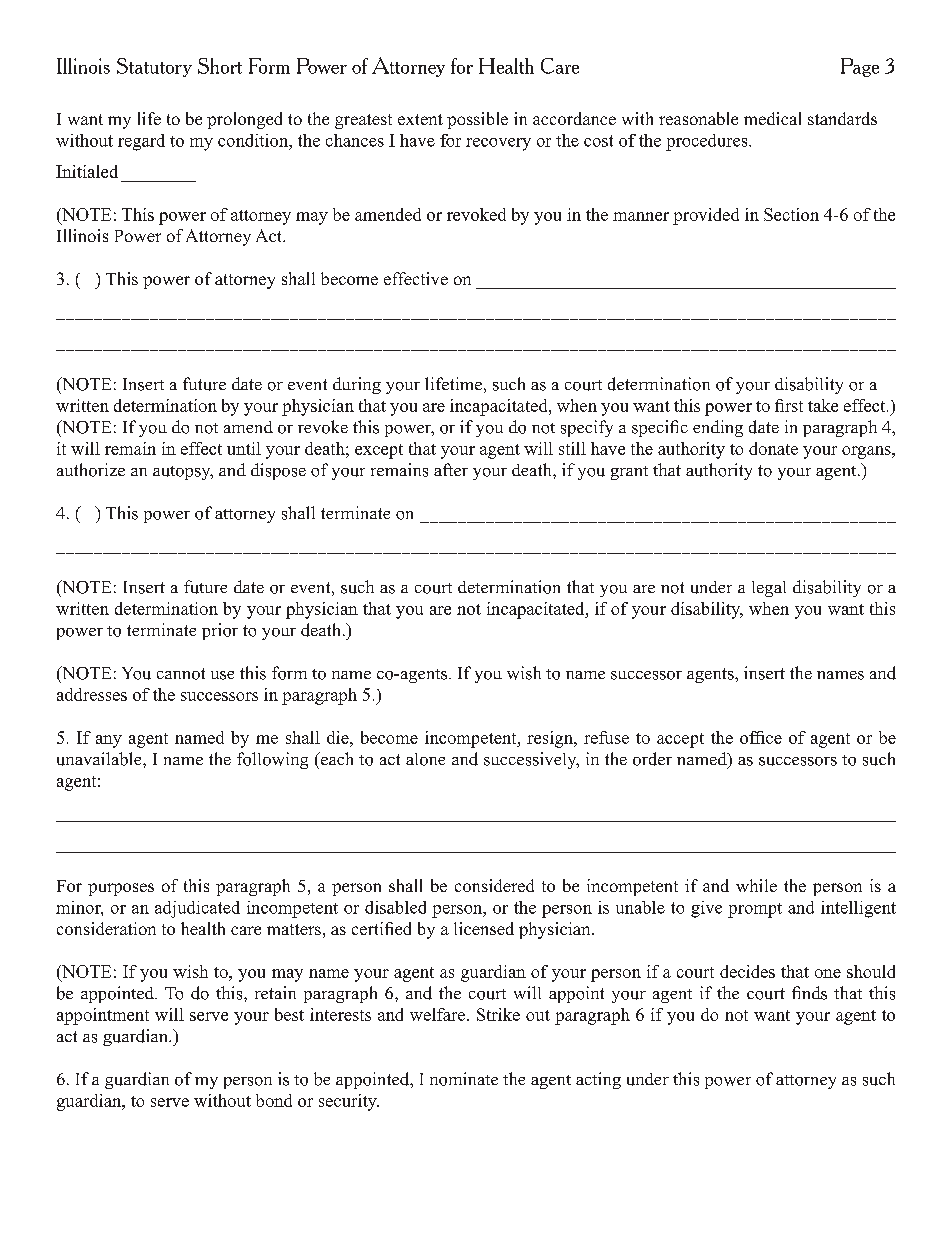 This page has height=1233, width=952. What do you see at coordinates (154, 67) in the page?
I see `Statutory` at bounding box center [154, 67].
